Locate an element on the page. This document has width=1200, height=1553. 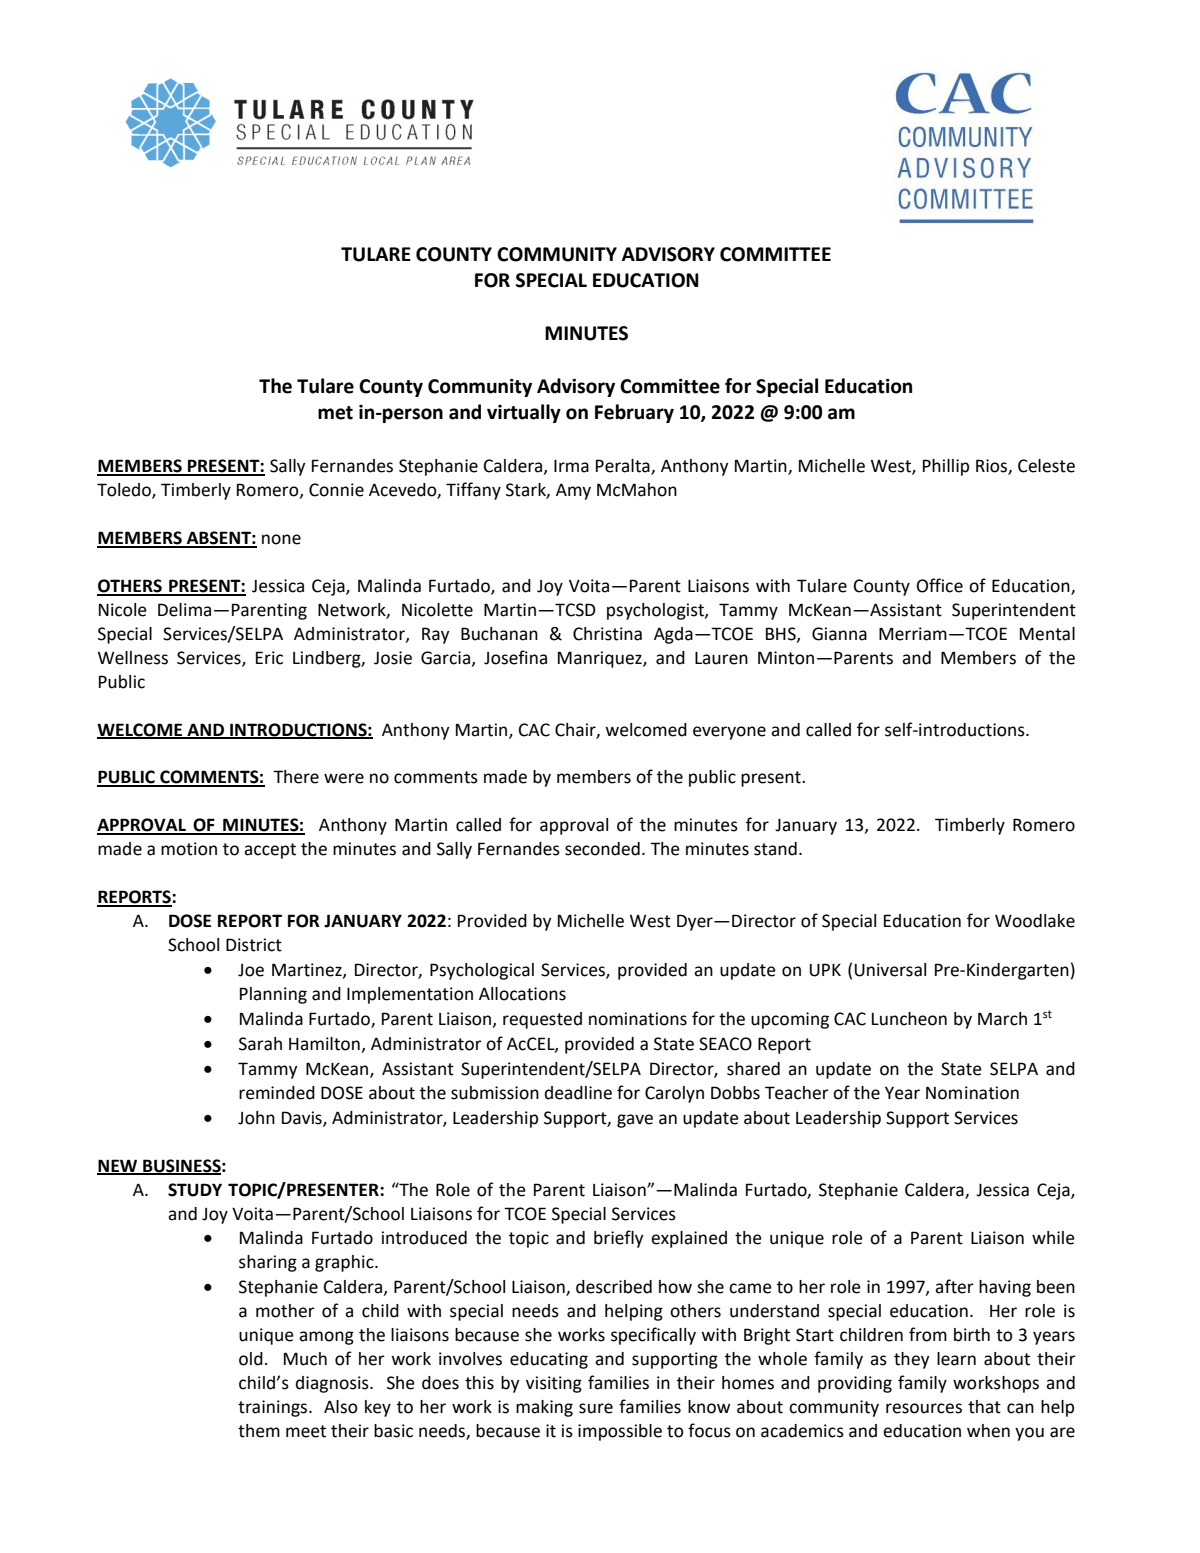
Irma is located at coordinates (571, 466).
